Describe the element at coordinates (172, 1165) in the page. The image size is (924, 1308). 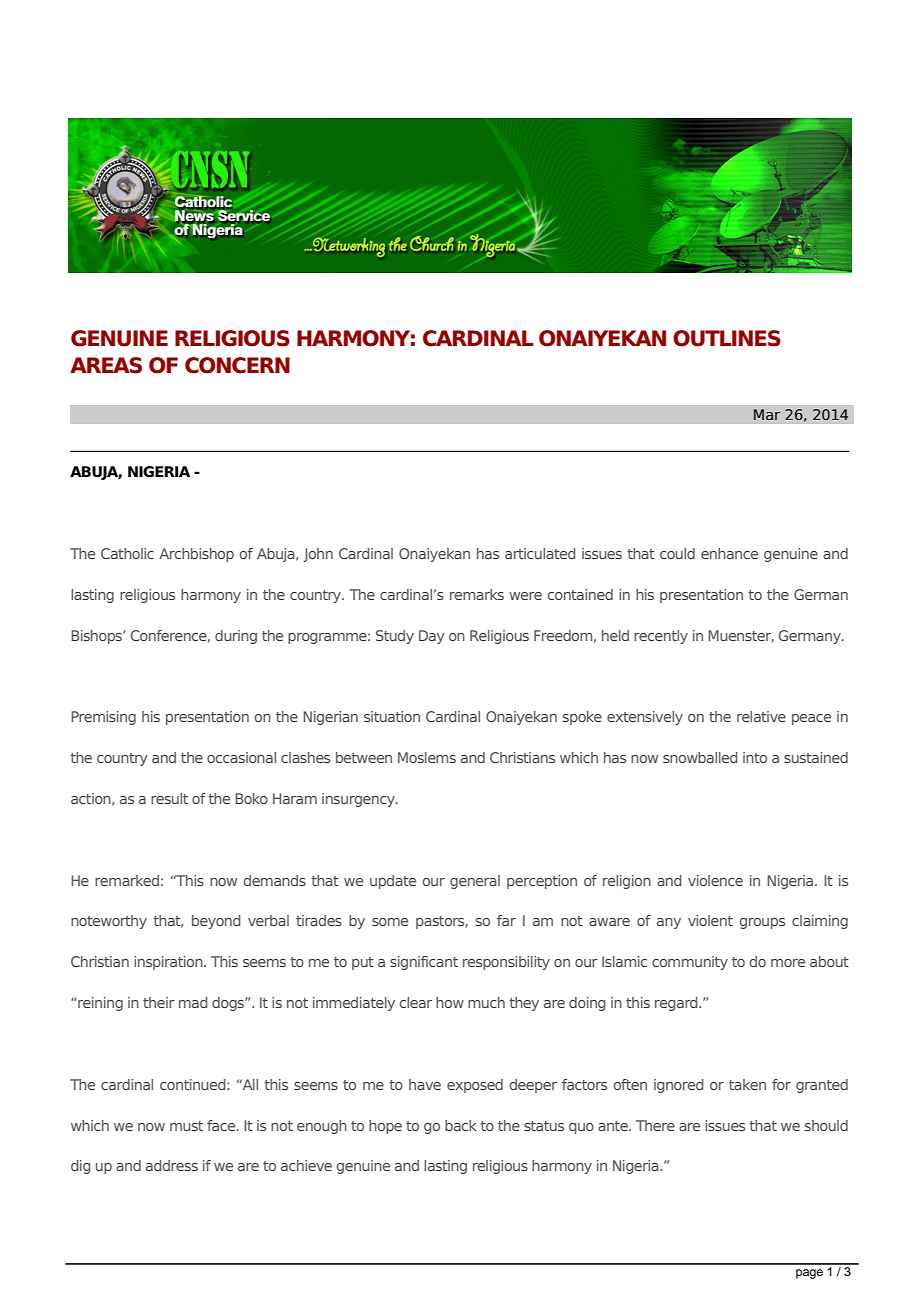
I see `address` at that location.
